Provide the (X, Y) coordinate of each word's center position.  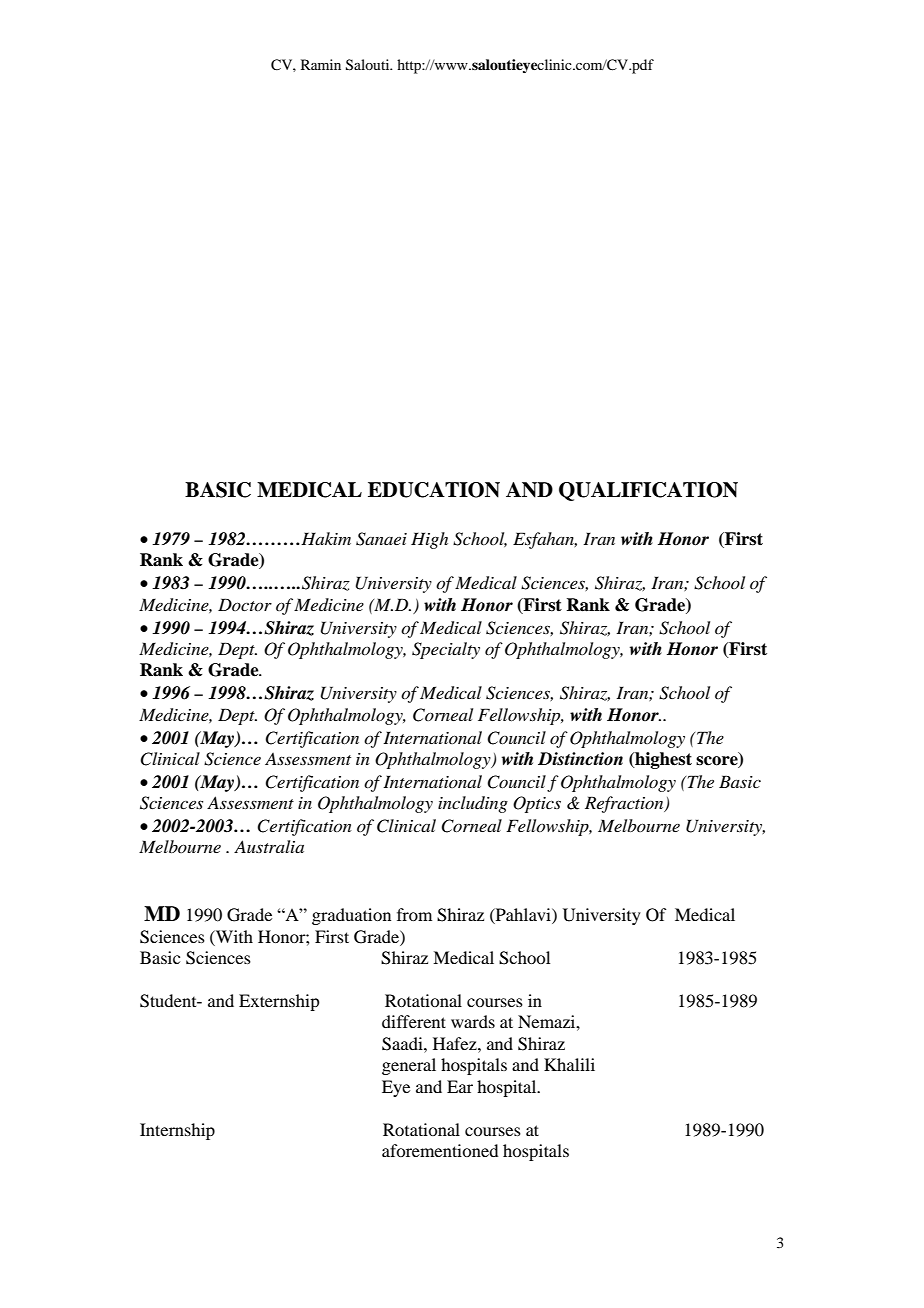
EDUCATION (434, 490)
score (718, 762)
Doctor (245, 604)
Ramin (321, 64)
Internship (177, 1131)
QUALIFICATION (648, 491)
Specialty (446, 650)
